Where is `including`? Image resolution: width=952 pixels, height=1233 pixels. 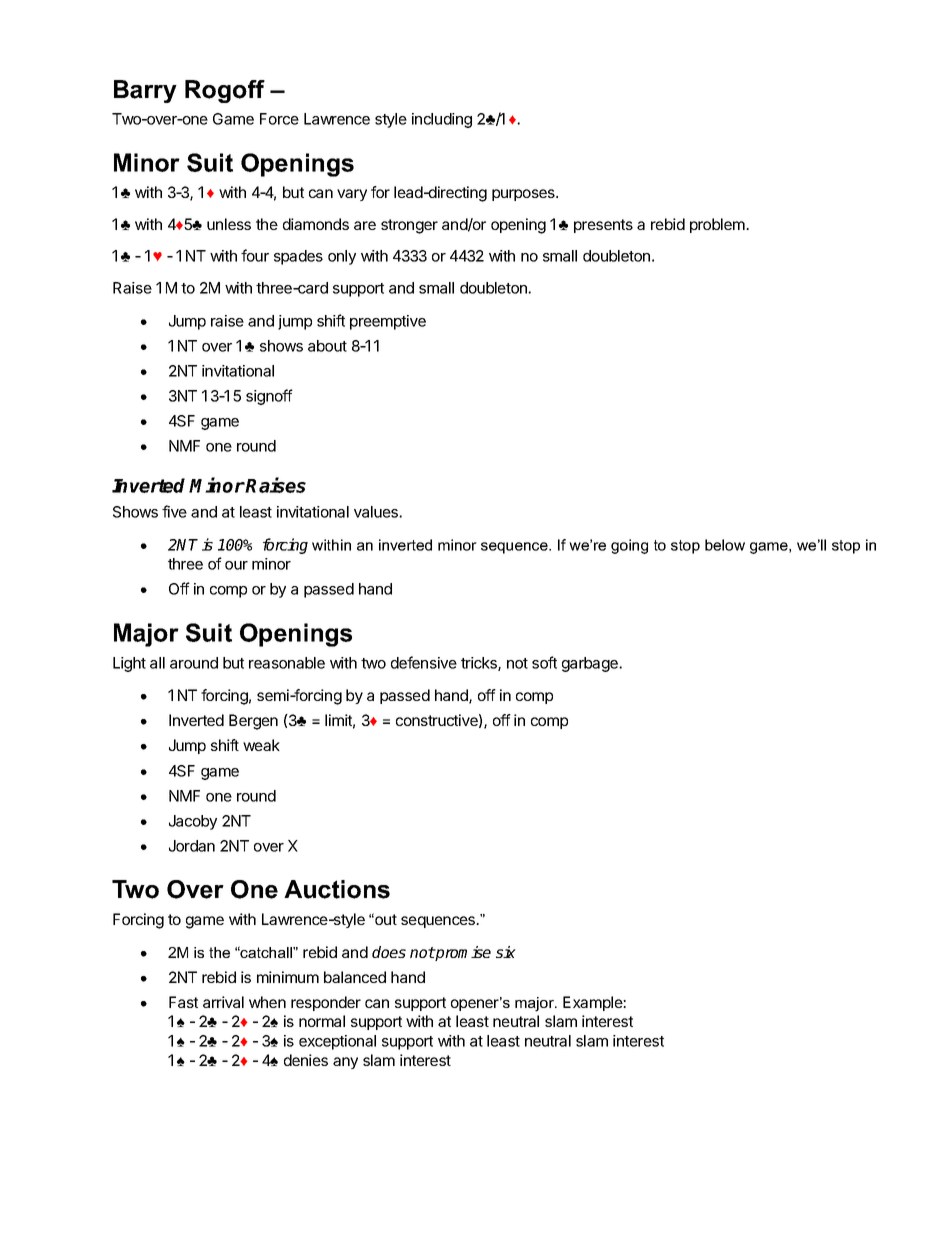 including is located at coordinates (442, 120).
